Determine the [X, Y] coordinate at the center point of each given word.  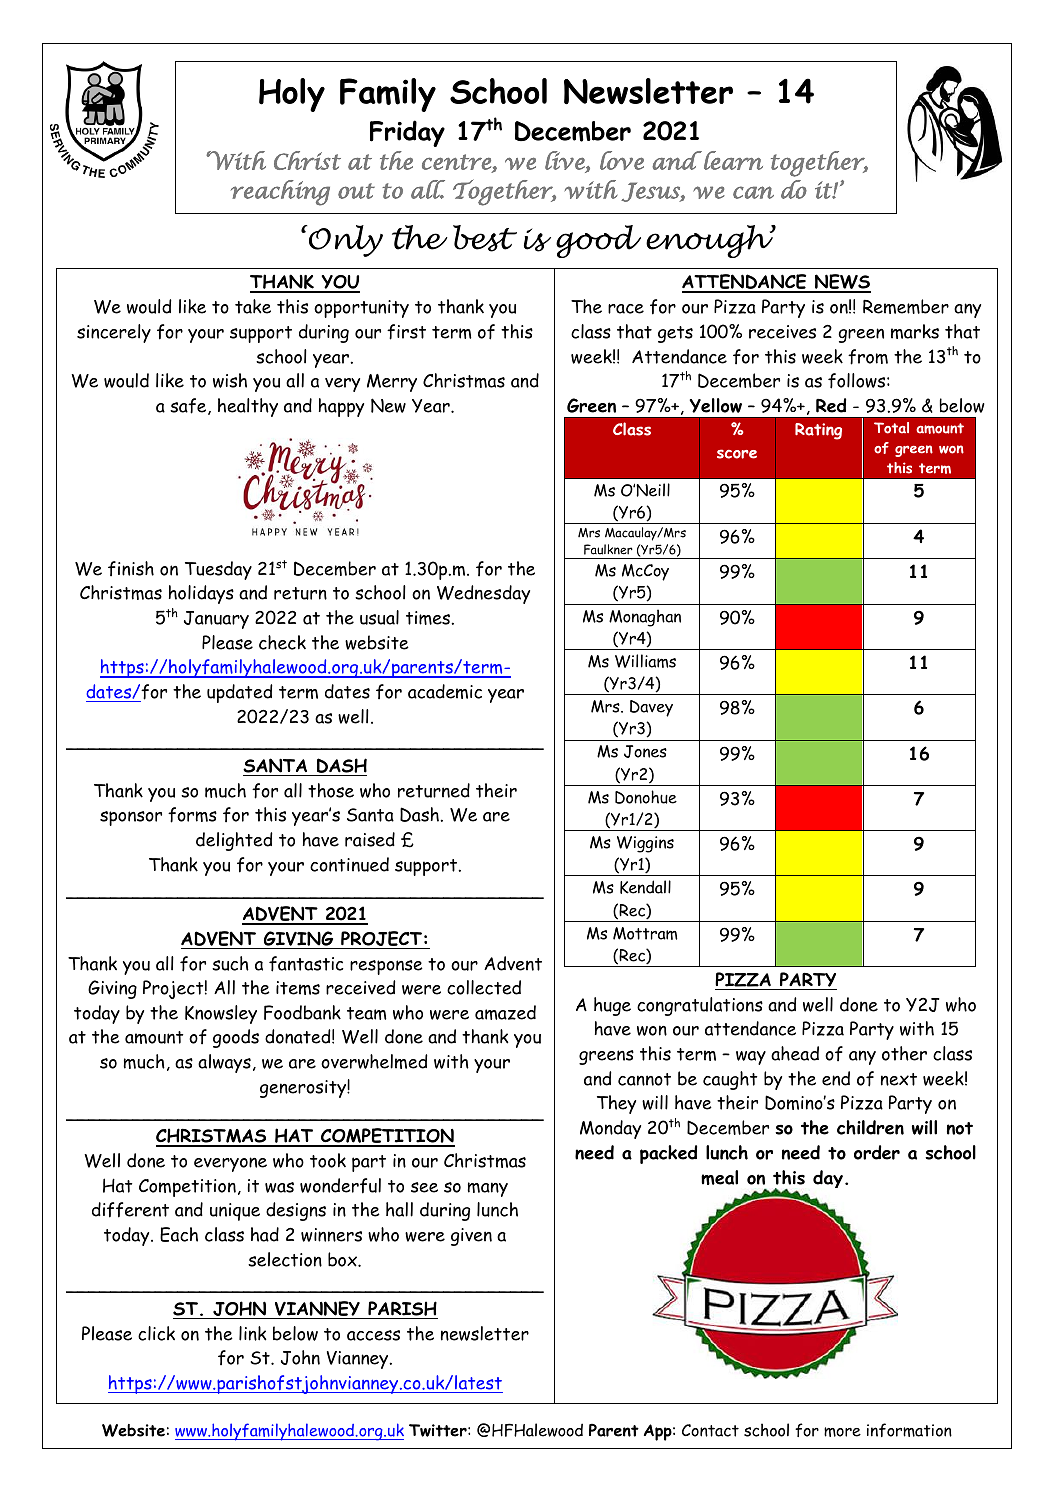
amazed [505, 1012]
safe [189, 406]
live [566, 161]
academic [445, 691]
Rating [818, 431]
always [224, 1063]
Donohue [646, 797]
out [356, 191]
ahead [795, 1053]
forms [192, 815]
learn [733, 160]
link [253, 1333]
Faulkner [608, 549]
